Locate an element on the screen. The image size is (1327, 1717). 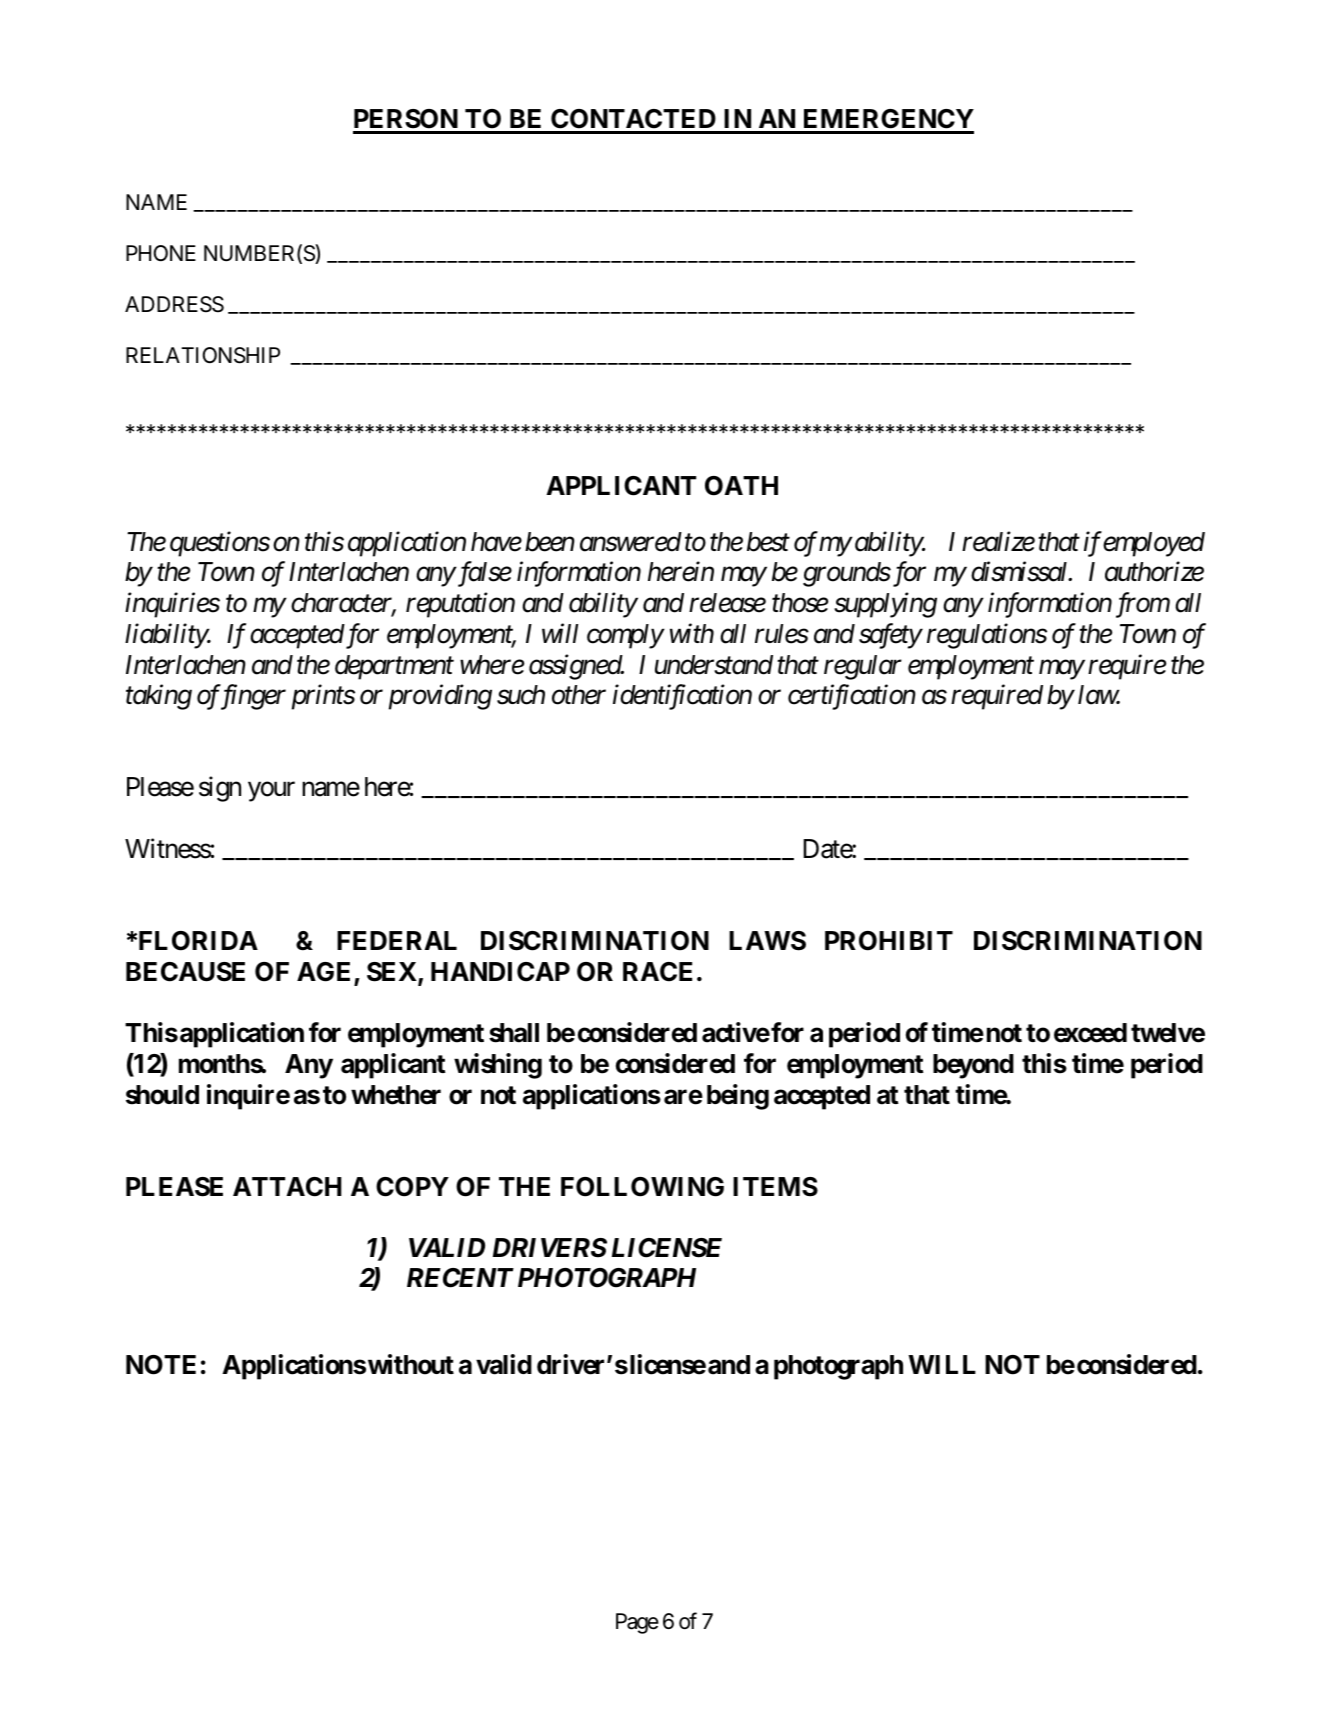
answered is located at coordinates (631, 542).
